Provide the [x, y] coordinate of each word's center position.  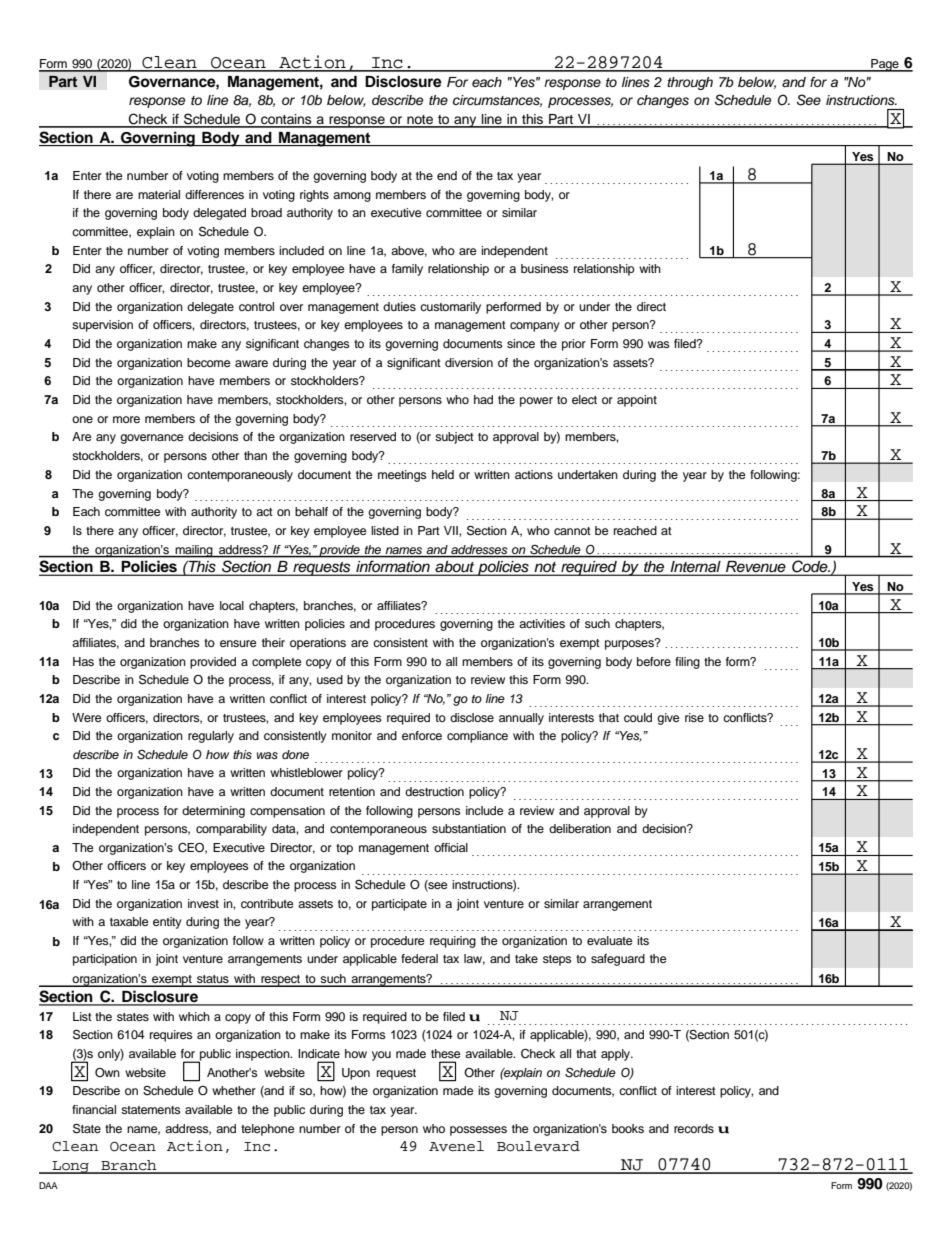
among [352, 197]
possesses [478, 1131]
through [690, 83]
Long [70, 1167]
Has [83, 661]
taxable [129, 921]
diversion [469, 362]
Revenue [755, 566]
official [451, 847]
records [694, 1128]
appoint [637, 401]
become [209, 362]
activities [542, 623]
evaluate [610, 940]
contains [286, 120]
